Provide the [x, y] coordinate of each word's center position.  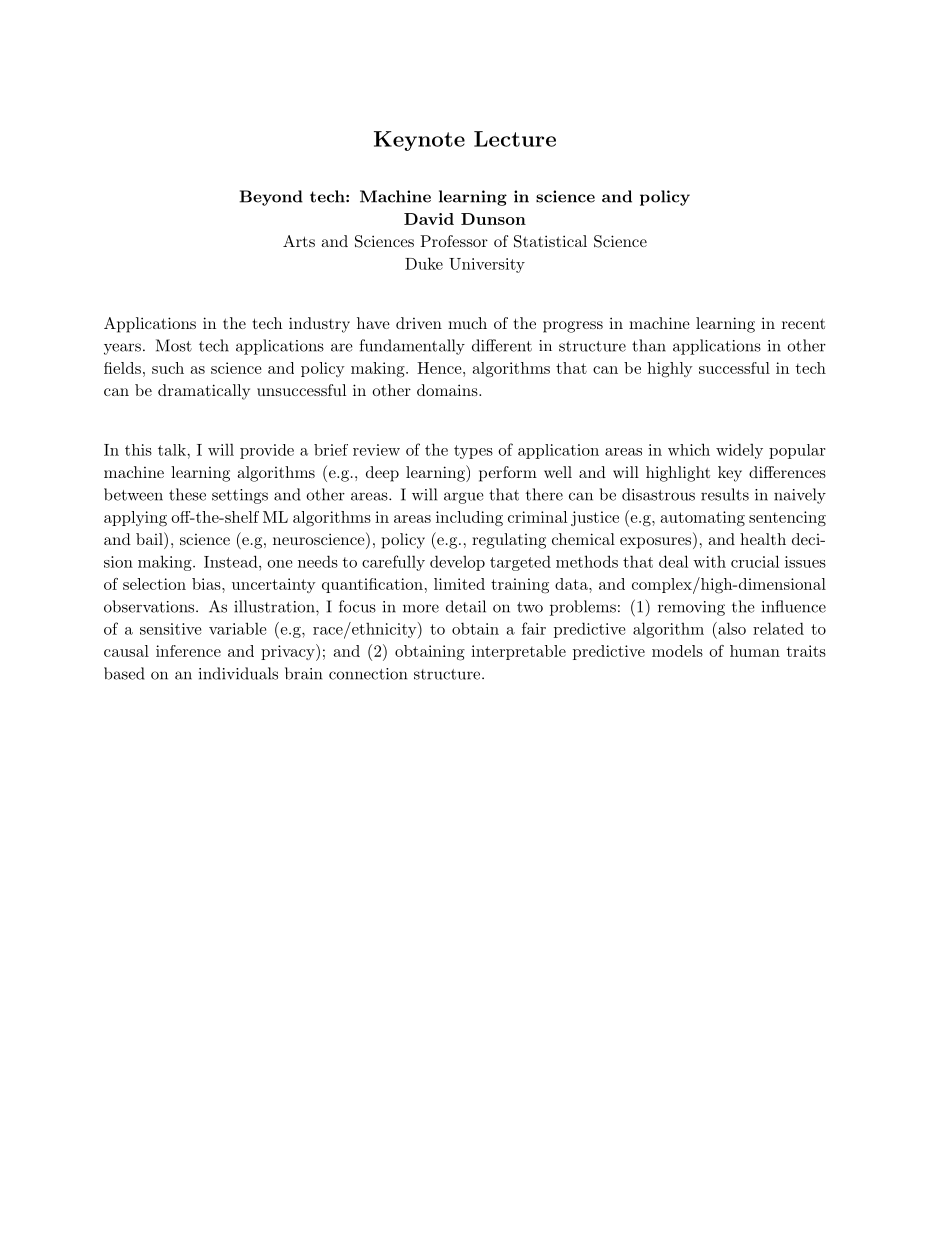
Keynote [419, 141]
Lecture [515, 139]
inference [188, 651]
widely [739, 451]
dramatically [204, 392]
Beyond [271, 198]
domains [447, 390]
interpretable [518, 652]
